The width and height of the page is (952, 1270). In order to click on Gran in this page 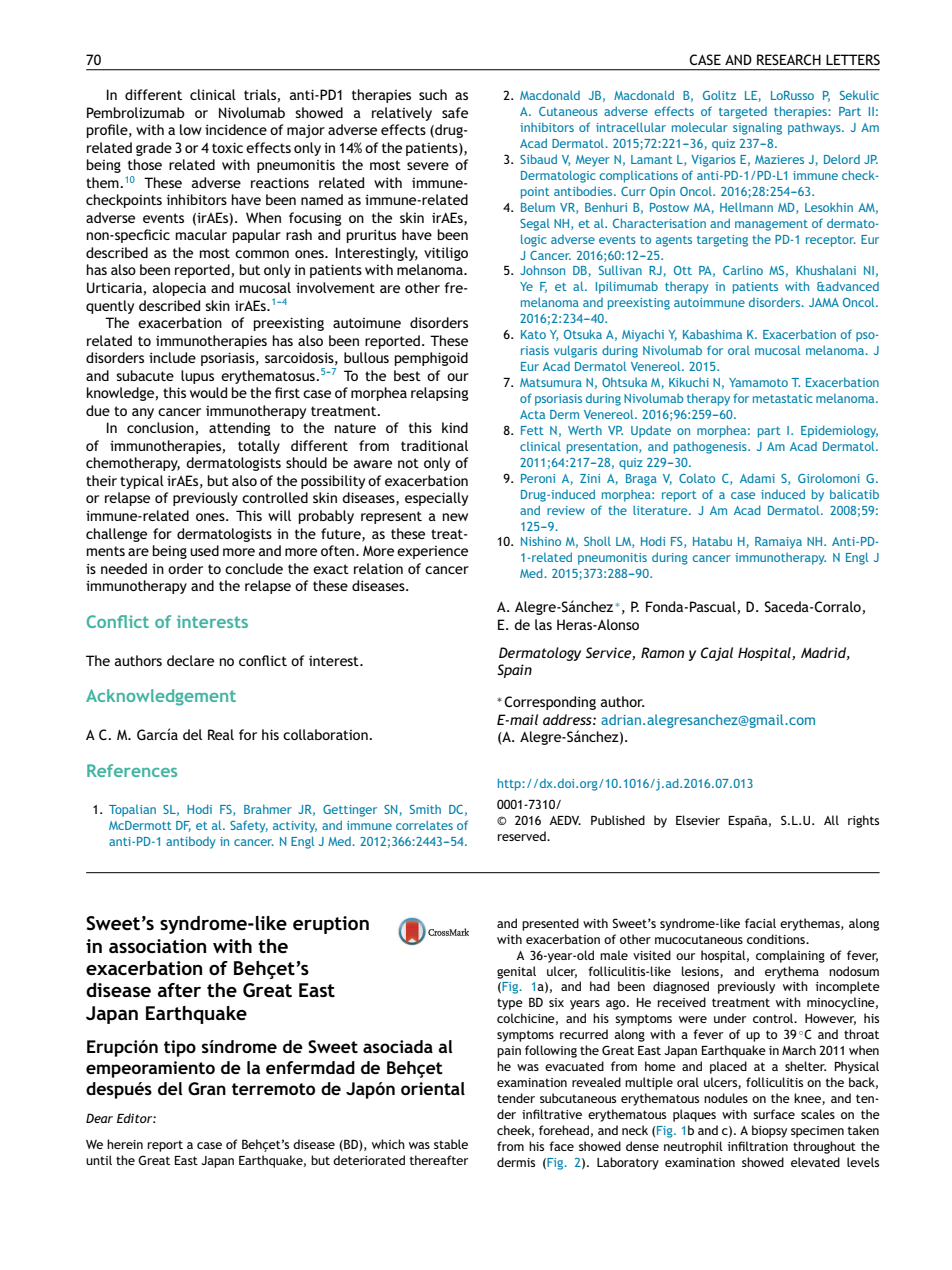, I will do `click(207, 1088)`.
